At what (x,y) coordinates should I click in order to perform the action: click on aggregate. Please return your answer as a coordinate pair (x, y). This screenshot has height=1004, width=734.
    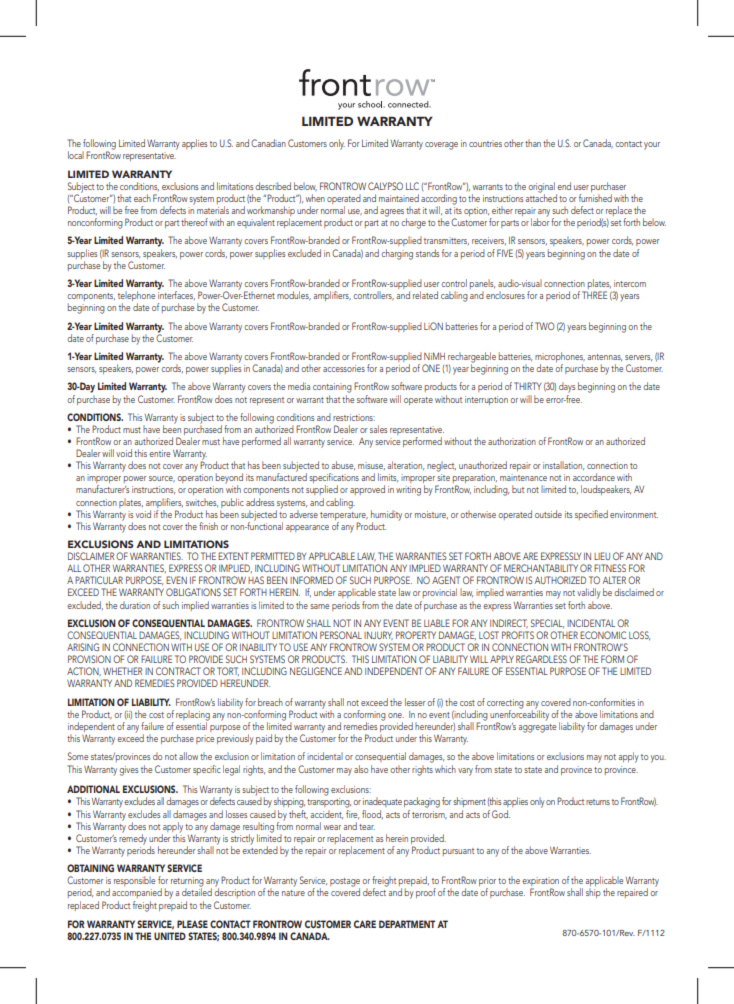
    Looking at the image, I should click on (537, 728).
